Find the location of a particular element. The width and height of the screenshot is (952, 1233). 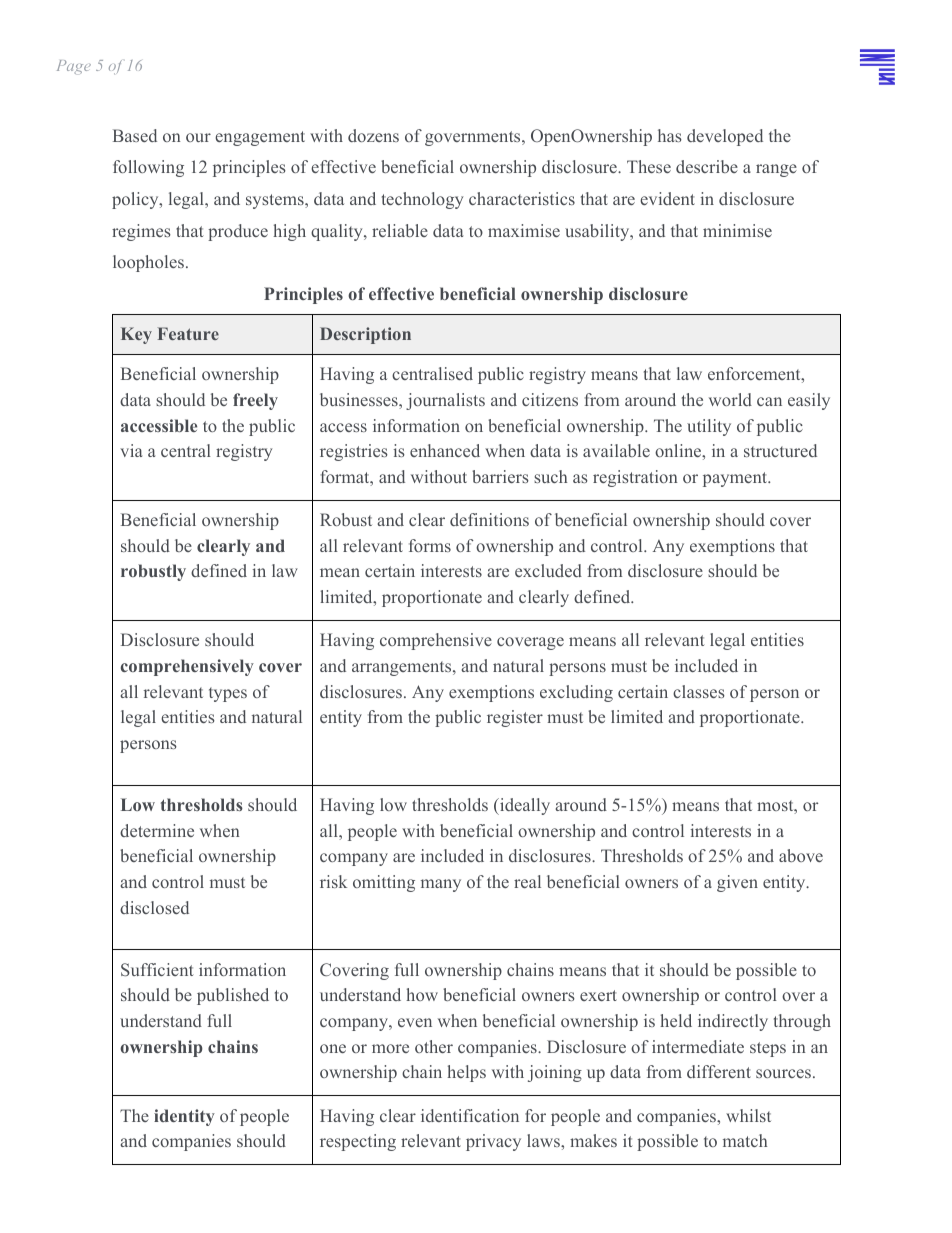

dozens is located at coordinates (373, 135).
